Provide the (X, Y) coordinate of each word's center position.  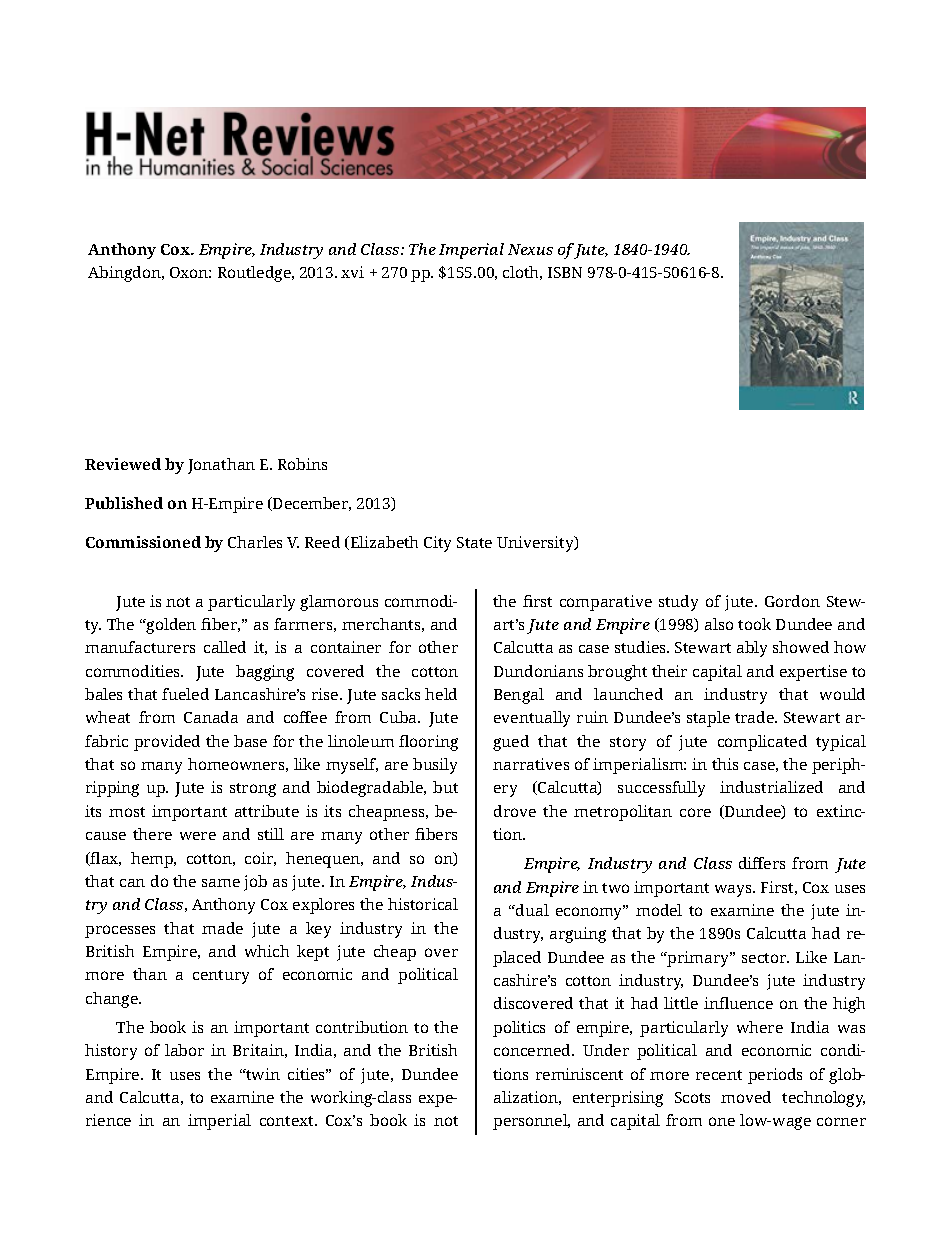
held (441, 694)
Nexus (530, 249)
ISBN (565, 272)
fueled (185, 694)
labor (184, 1050)
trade (755, 717)
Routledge (255, 274)
